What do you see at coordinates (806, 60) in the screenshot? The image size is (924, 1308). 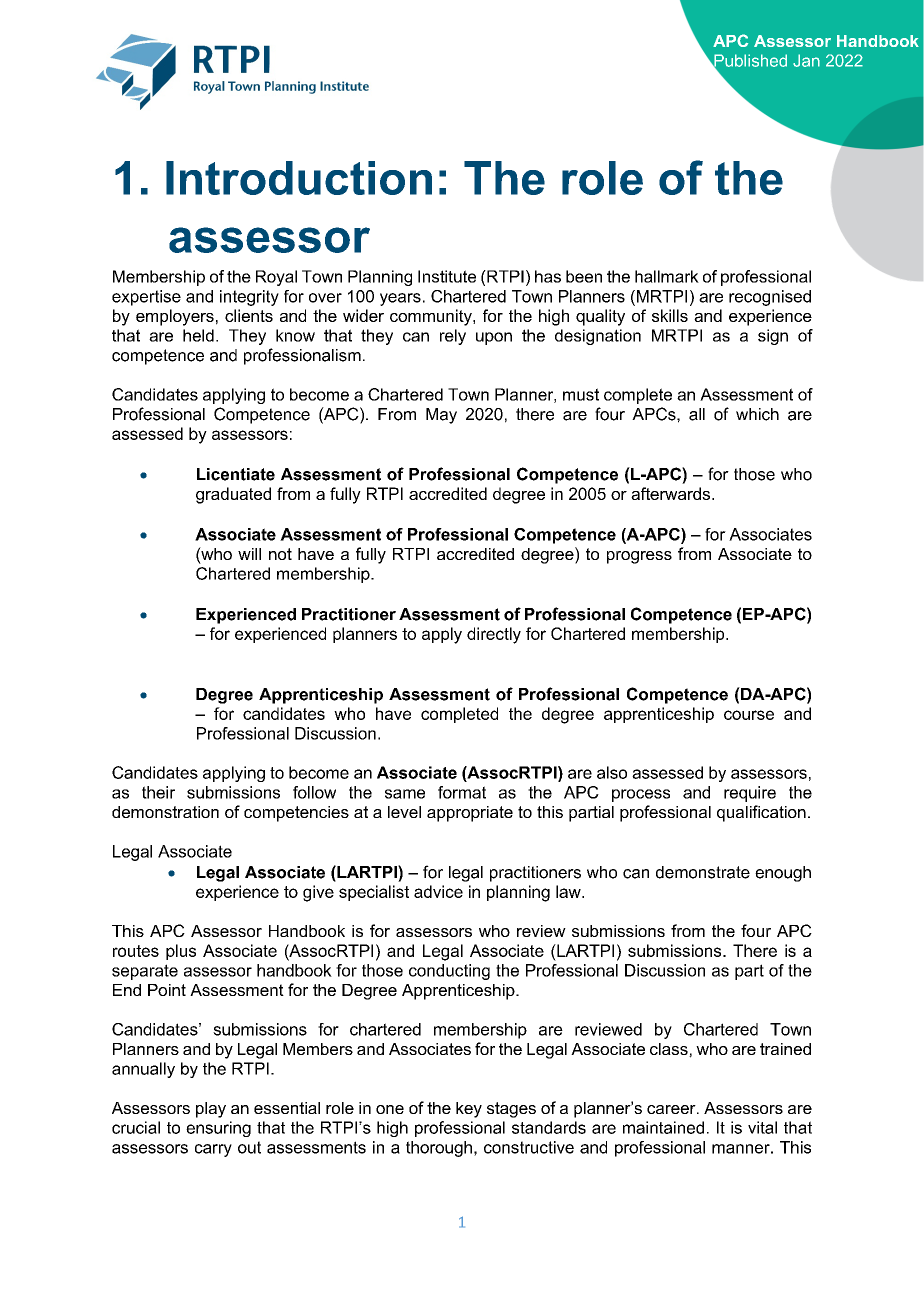 I see `Jan` at bounding box center [806, 60].
